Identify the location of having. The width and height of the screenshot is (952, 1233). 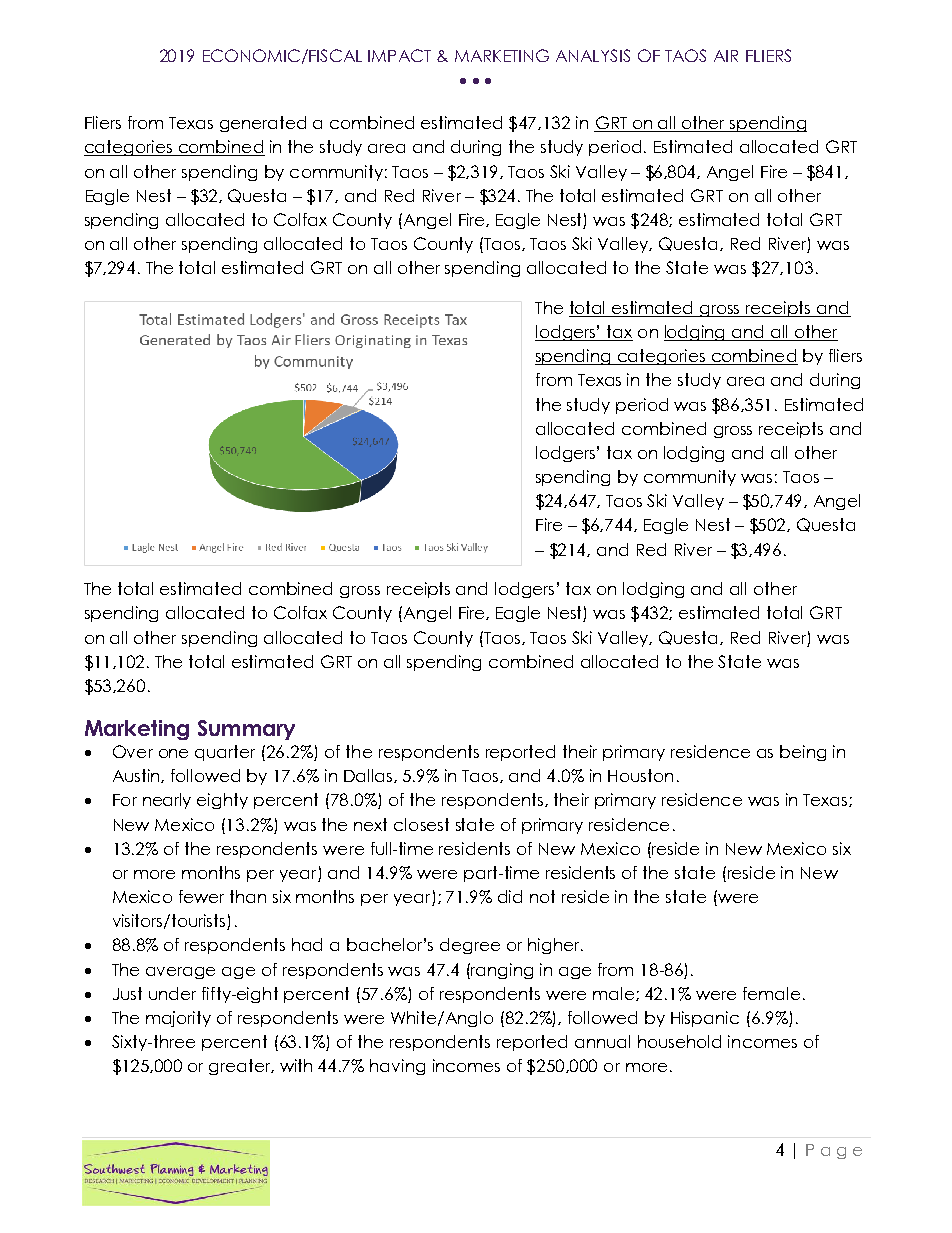
(397, 1067).
